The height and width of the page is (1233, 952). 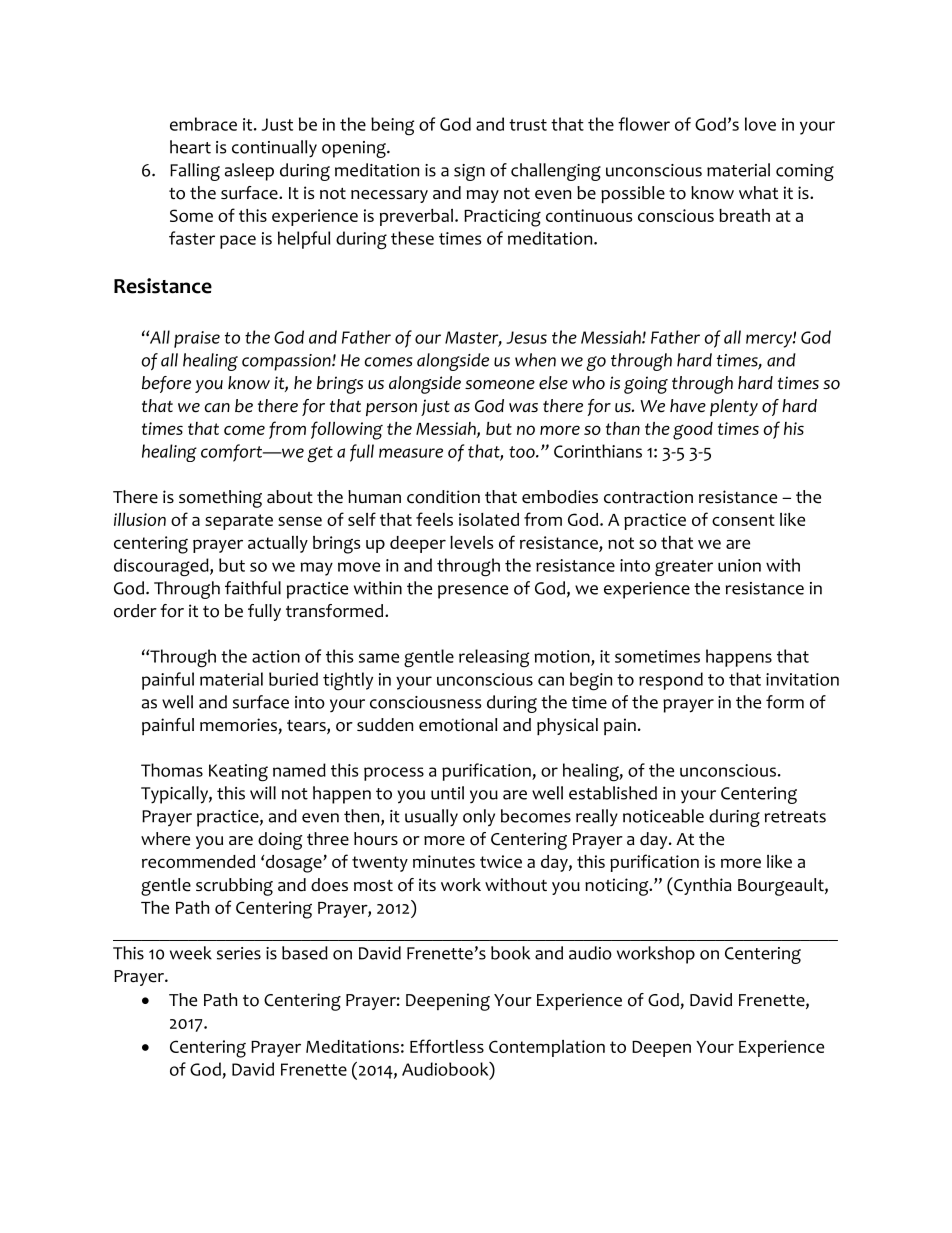 What do you see at coordinates (253, 588) in the page?
I see `faithful` at bounding box center [253, 588].
